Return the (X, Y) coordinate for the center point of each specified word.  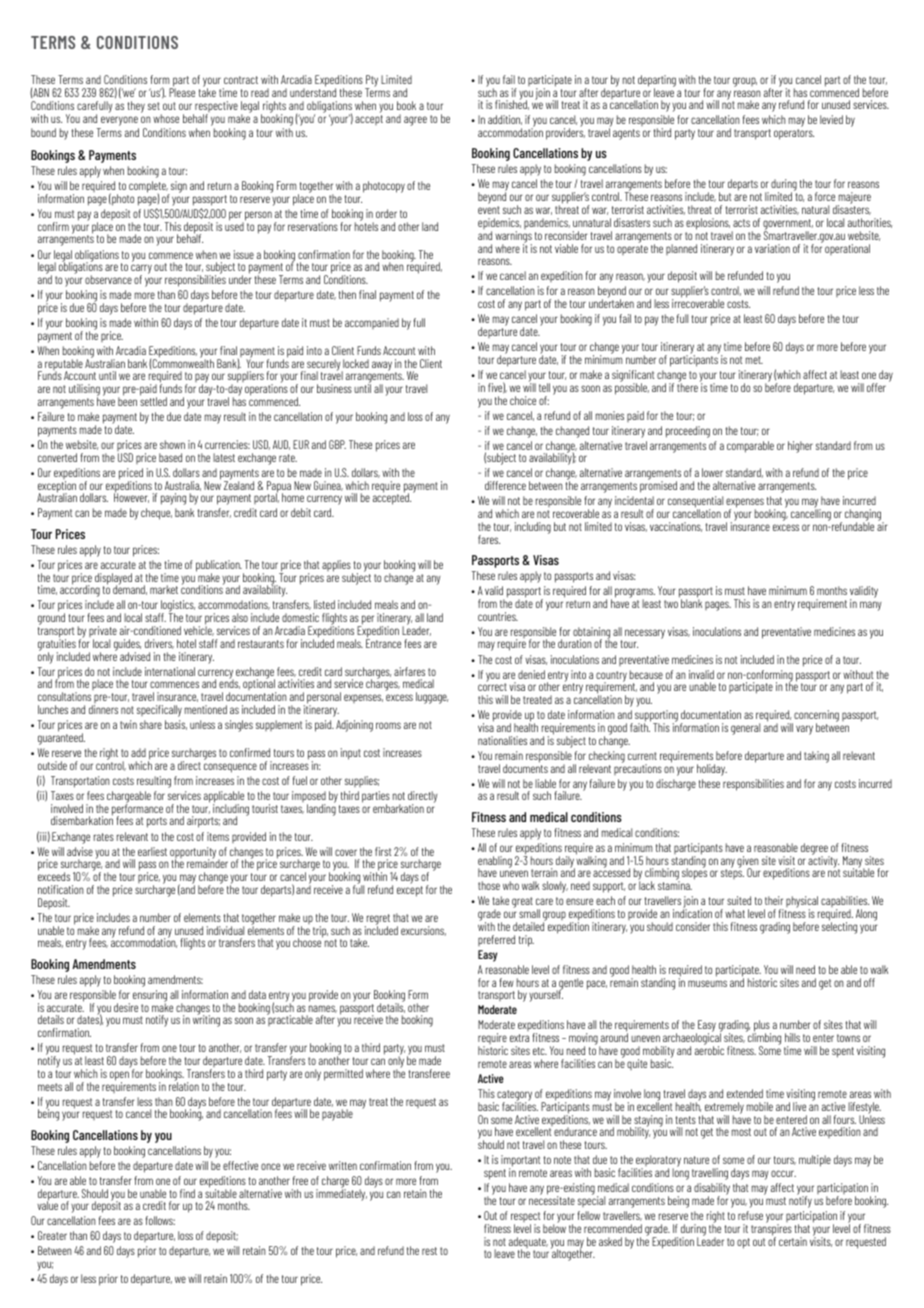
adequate (528, 1244)
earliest (152, 851)
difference (505, 485)
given (748, 863)
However (131, 497)
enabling (495, 863)
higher (800, 447)
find (187, 1193)
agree (415, 121)
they (136, 107)
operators (794, 134)
